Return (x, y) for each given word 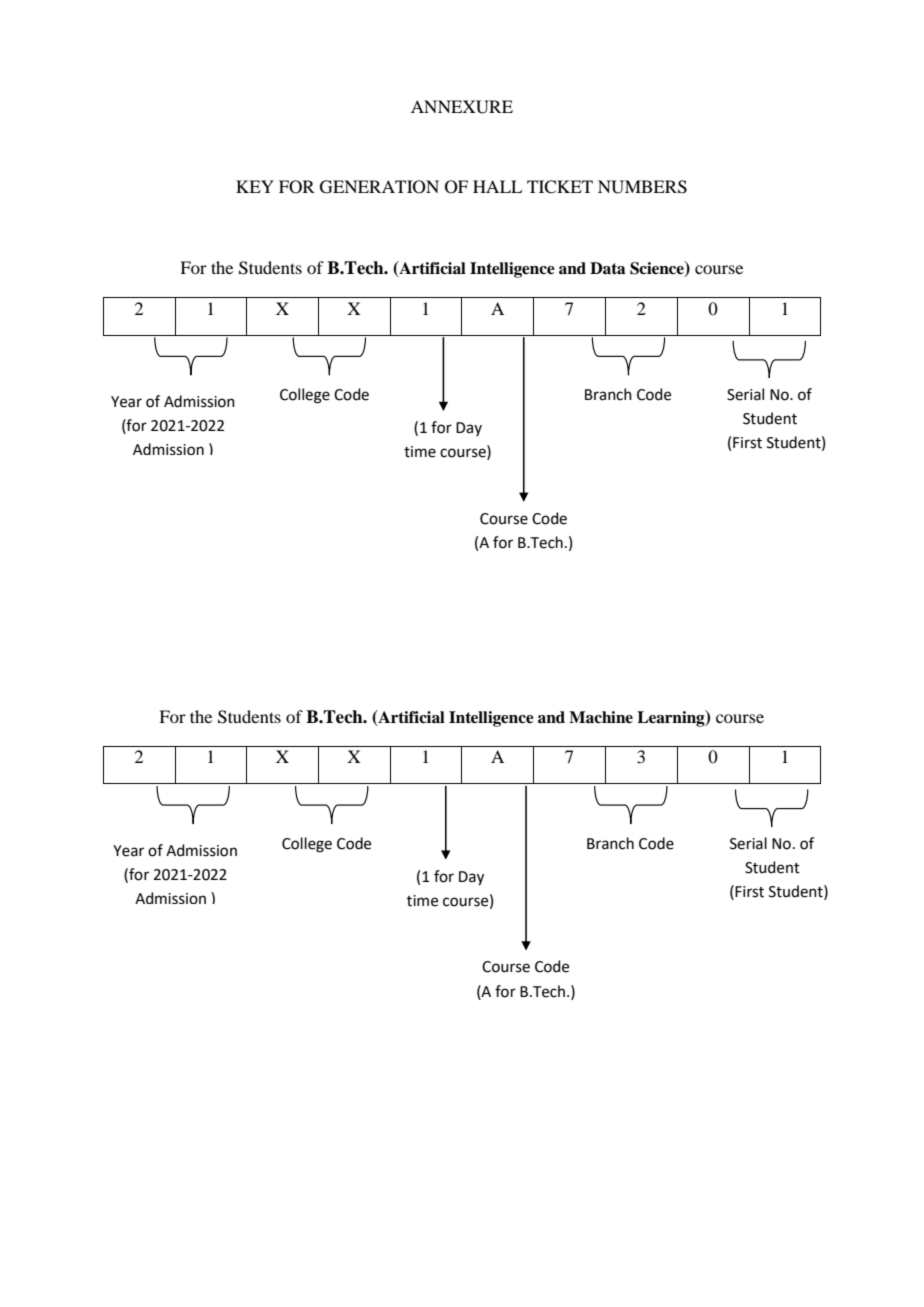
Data (607, 268)
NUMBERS (642, 187)
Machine (601, 717)
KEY (255, 186)
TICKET (560, 187)
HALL (497, 186)
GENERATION (379, 187)
